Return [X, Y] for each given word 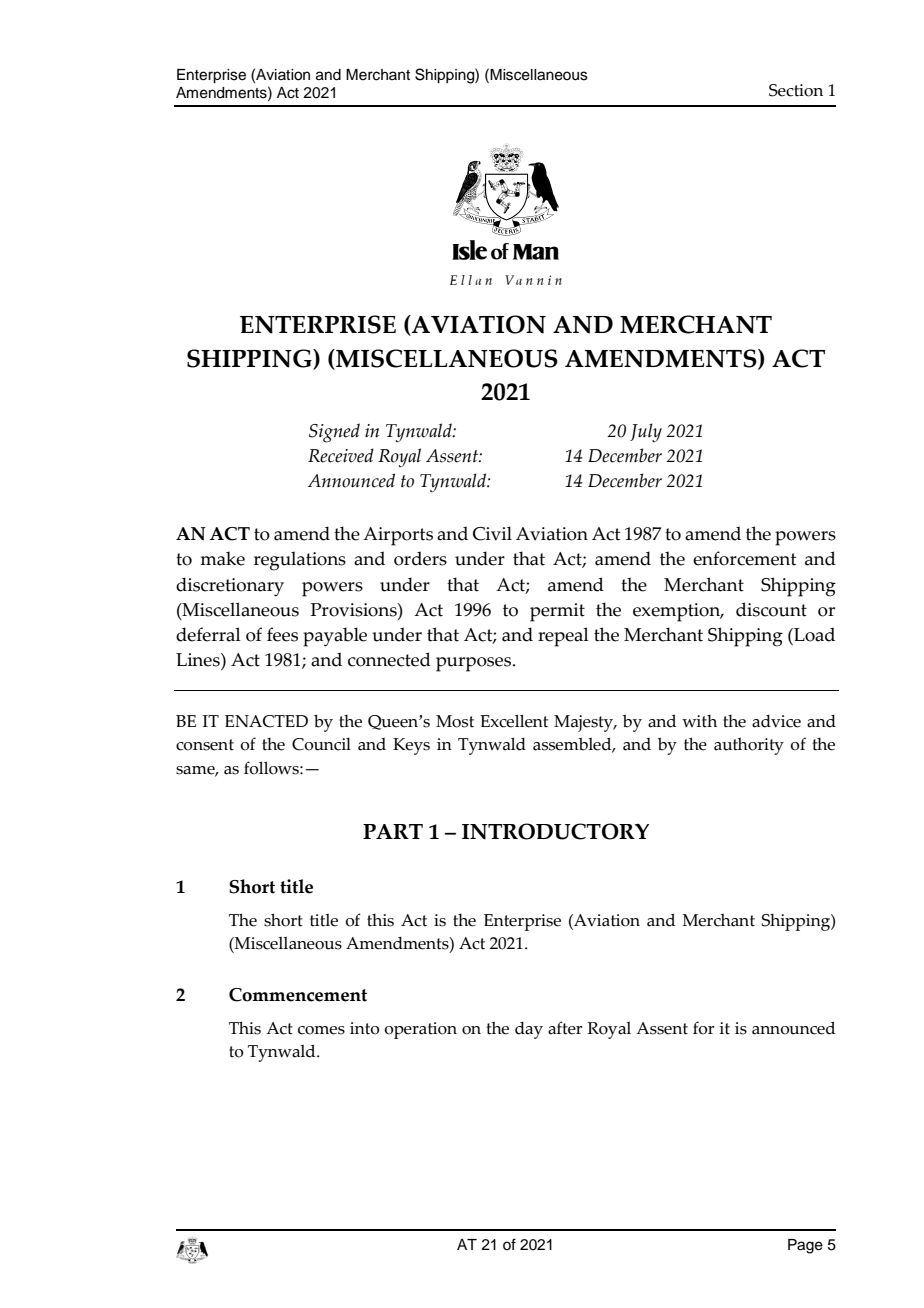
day [529, 1030]
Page [805, 1246]
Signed [334, 433]
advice [776, 721]
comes [321, 1030]
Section [796, 90]
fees [282, 634]
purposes [473, 664]
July [646, 433]
